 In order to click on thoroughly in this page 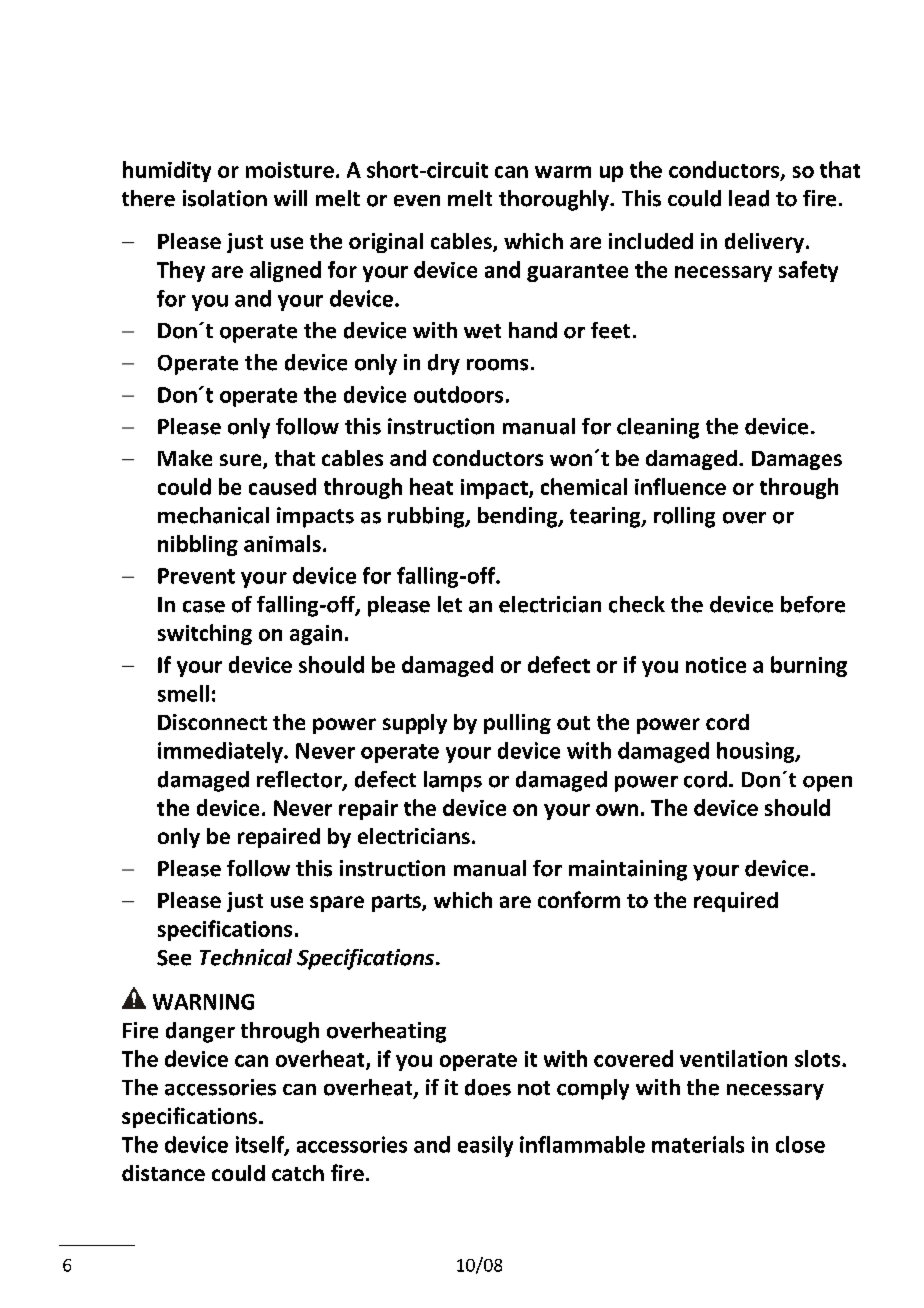, I will do `click(555, 200)`.
